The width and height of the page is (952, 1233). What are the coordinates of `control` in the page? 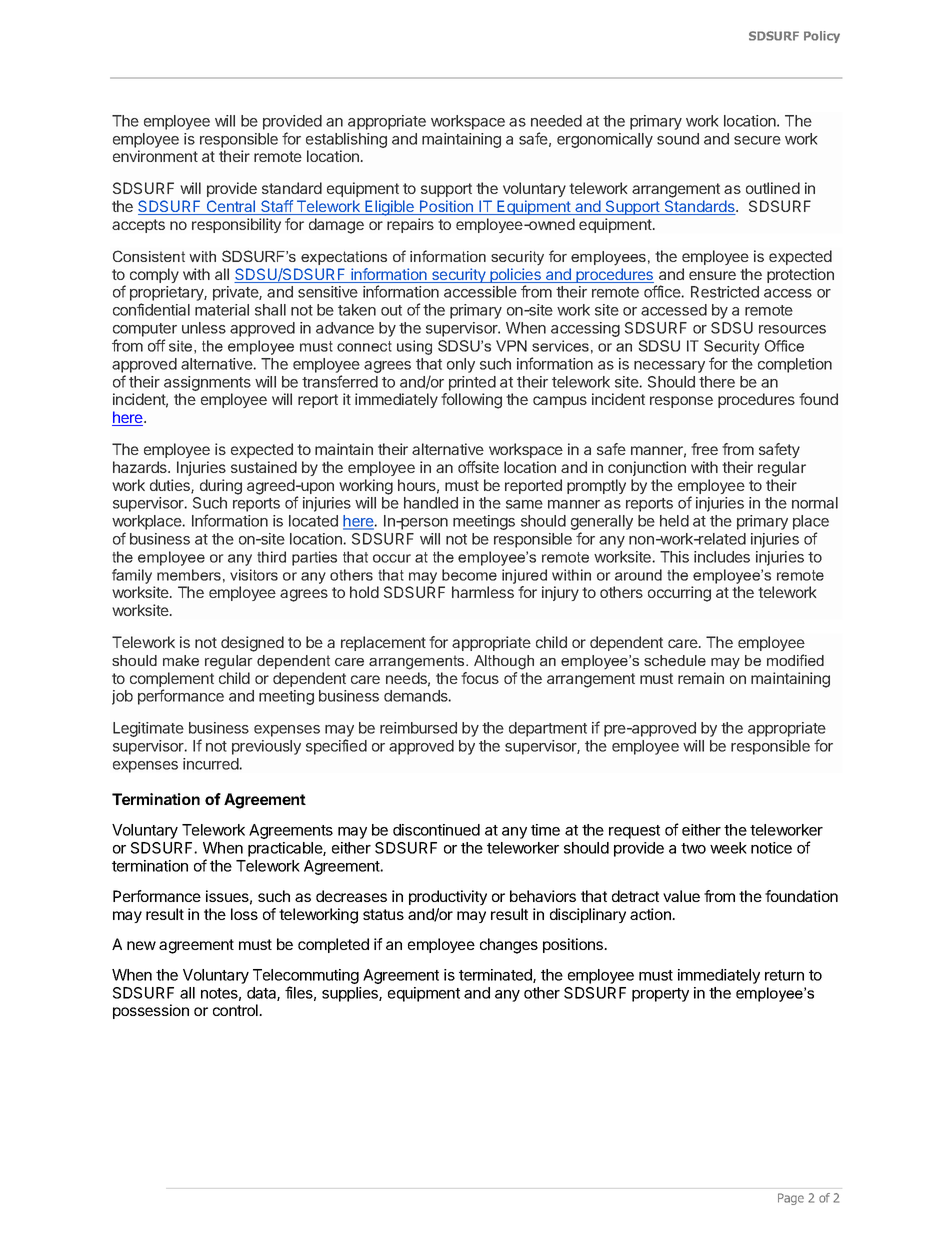 It's located at (236, 1010).
